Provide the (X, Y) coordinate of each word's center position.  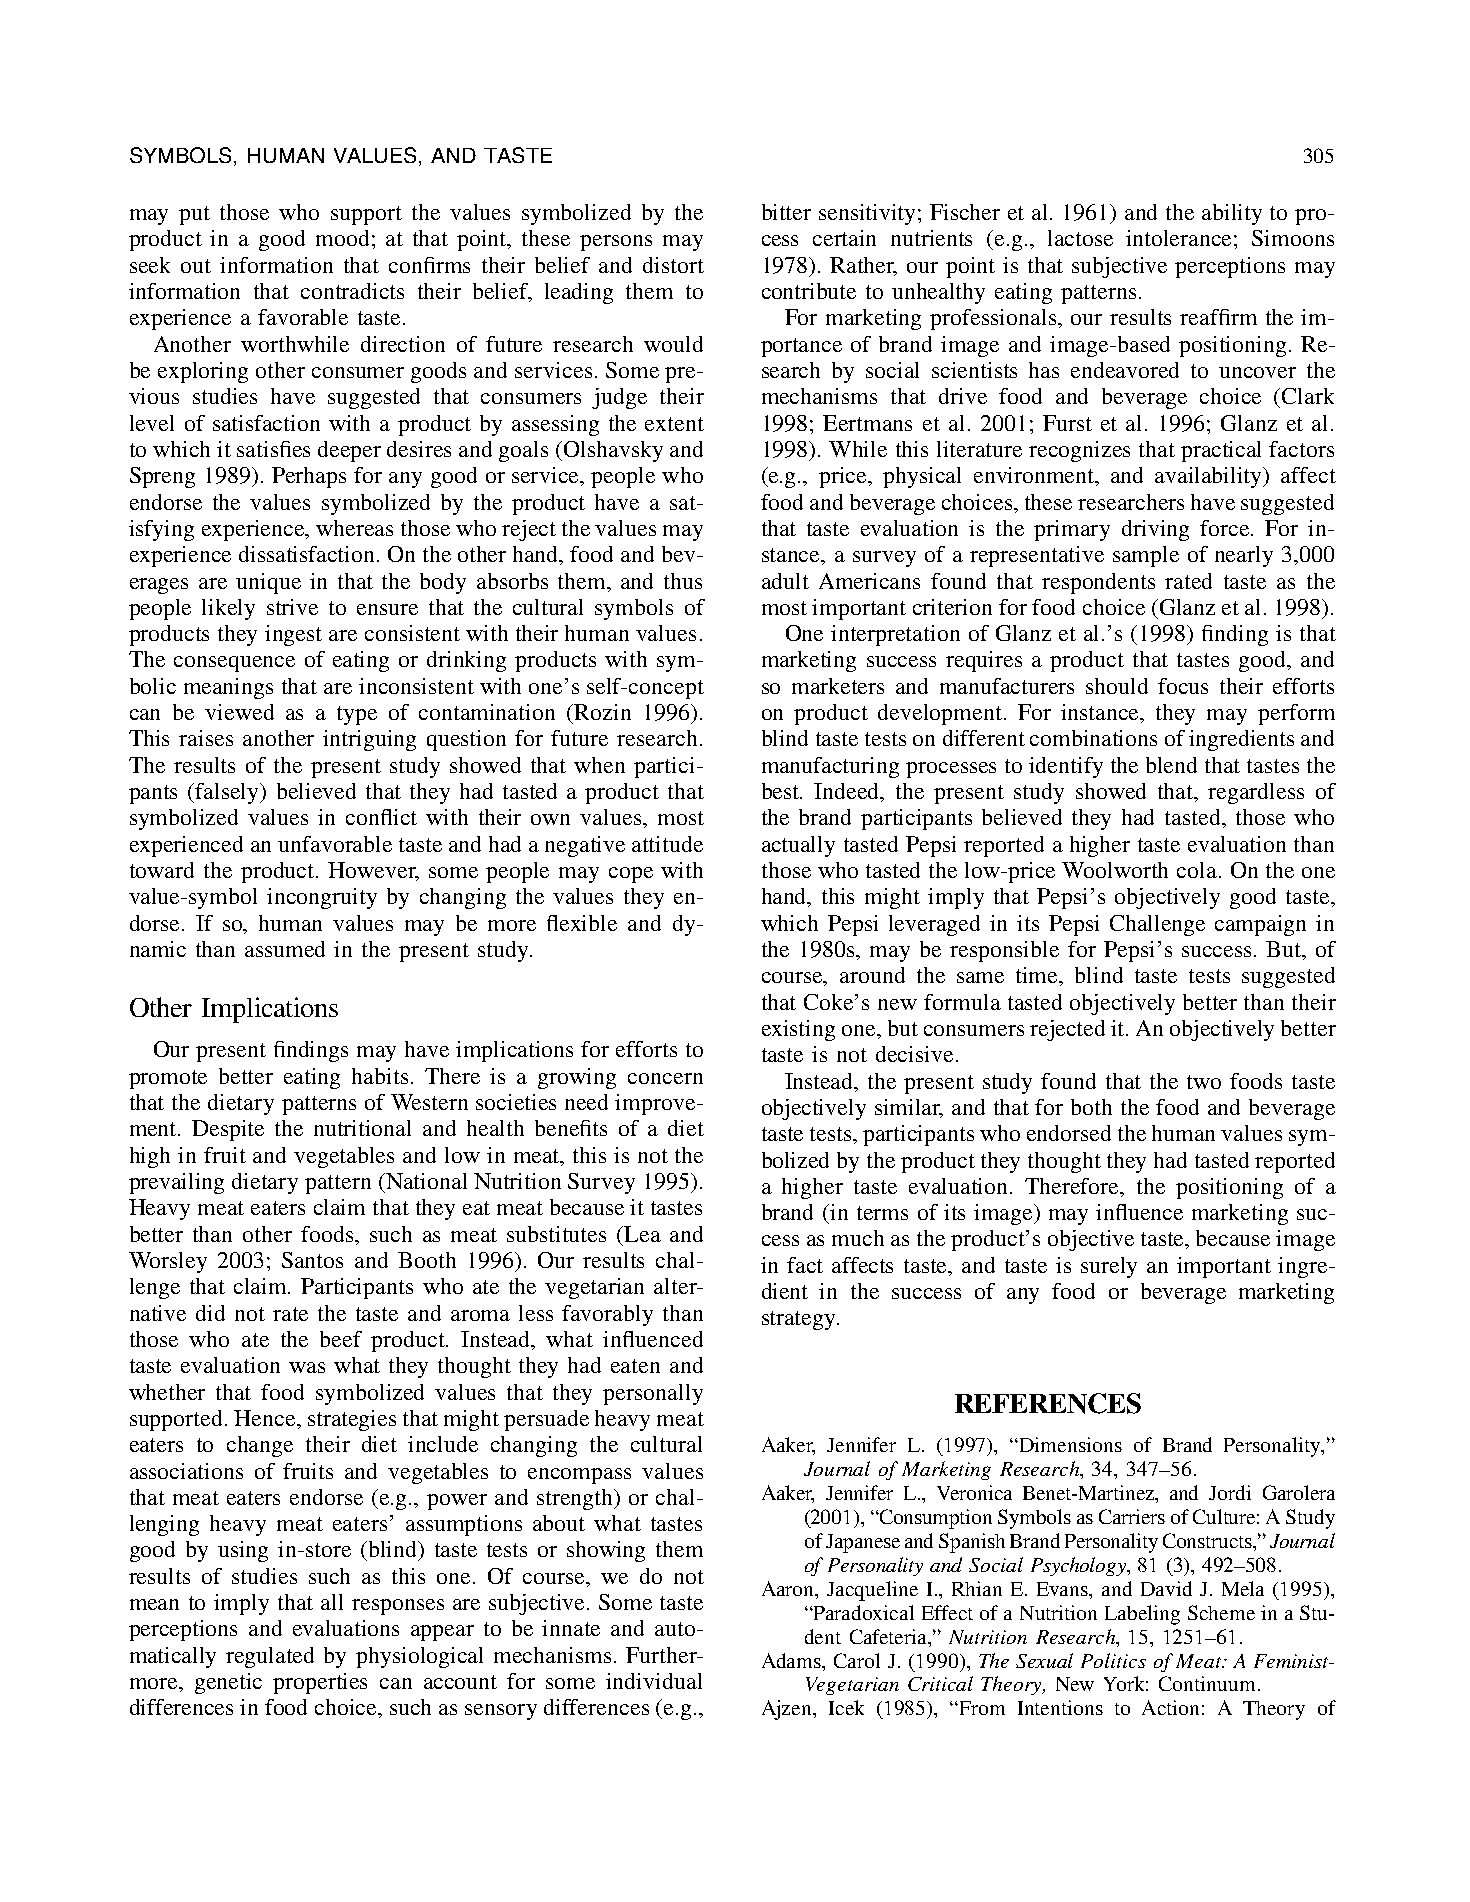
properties (320, 1683)
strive (292, 607)
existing (798, 1030)
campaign (1260, 925)
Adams (793, 1660)
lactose (1080, 238)
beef (341, 1339)
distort (673, 265)
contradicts (352, 291)
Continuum (1207, 1683)
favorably (607, 1315)
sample (1146, 556)
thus (683, 581)
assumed (285, 949)
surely (1109, 1267)
